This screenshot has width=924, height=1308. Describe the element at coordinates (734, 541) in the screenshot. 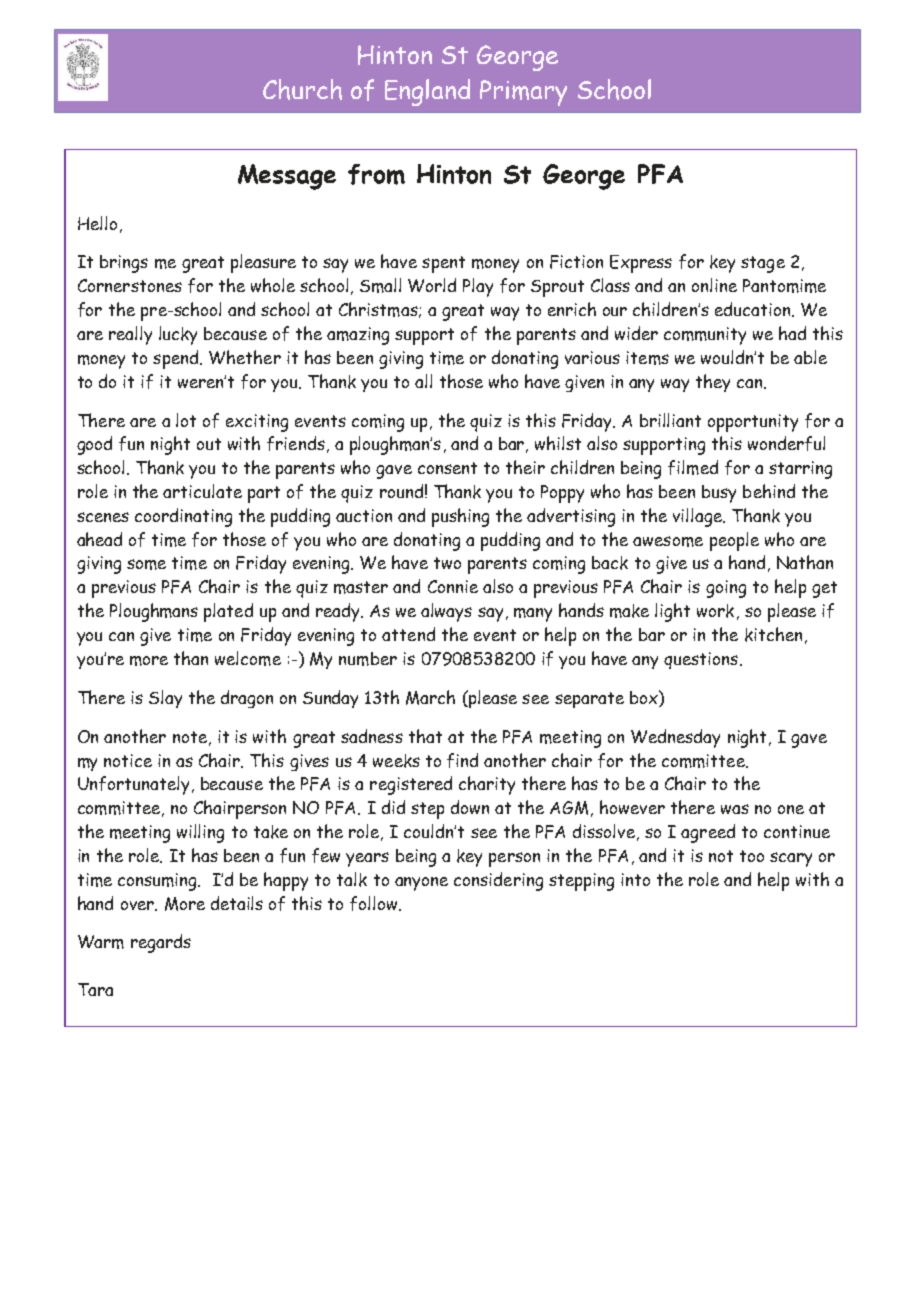

I see `people` at that location.
